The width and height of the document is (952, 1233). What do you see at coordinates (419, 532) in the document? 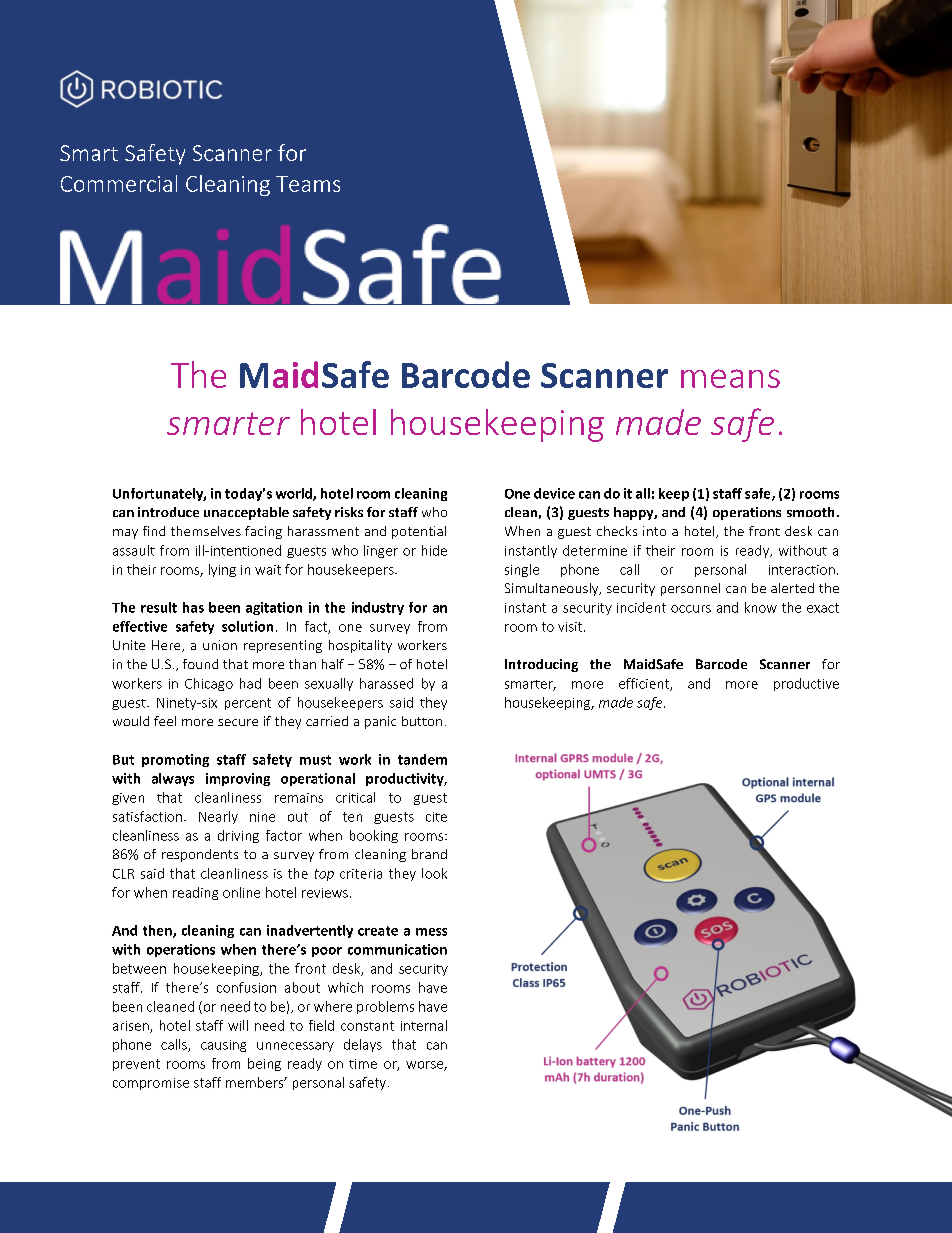
I see `potential` at bounding box center [419, 532].
